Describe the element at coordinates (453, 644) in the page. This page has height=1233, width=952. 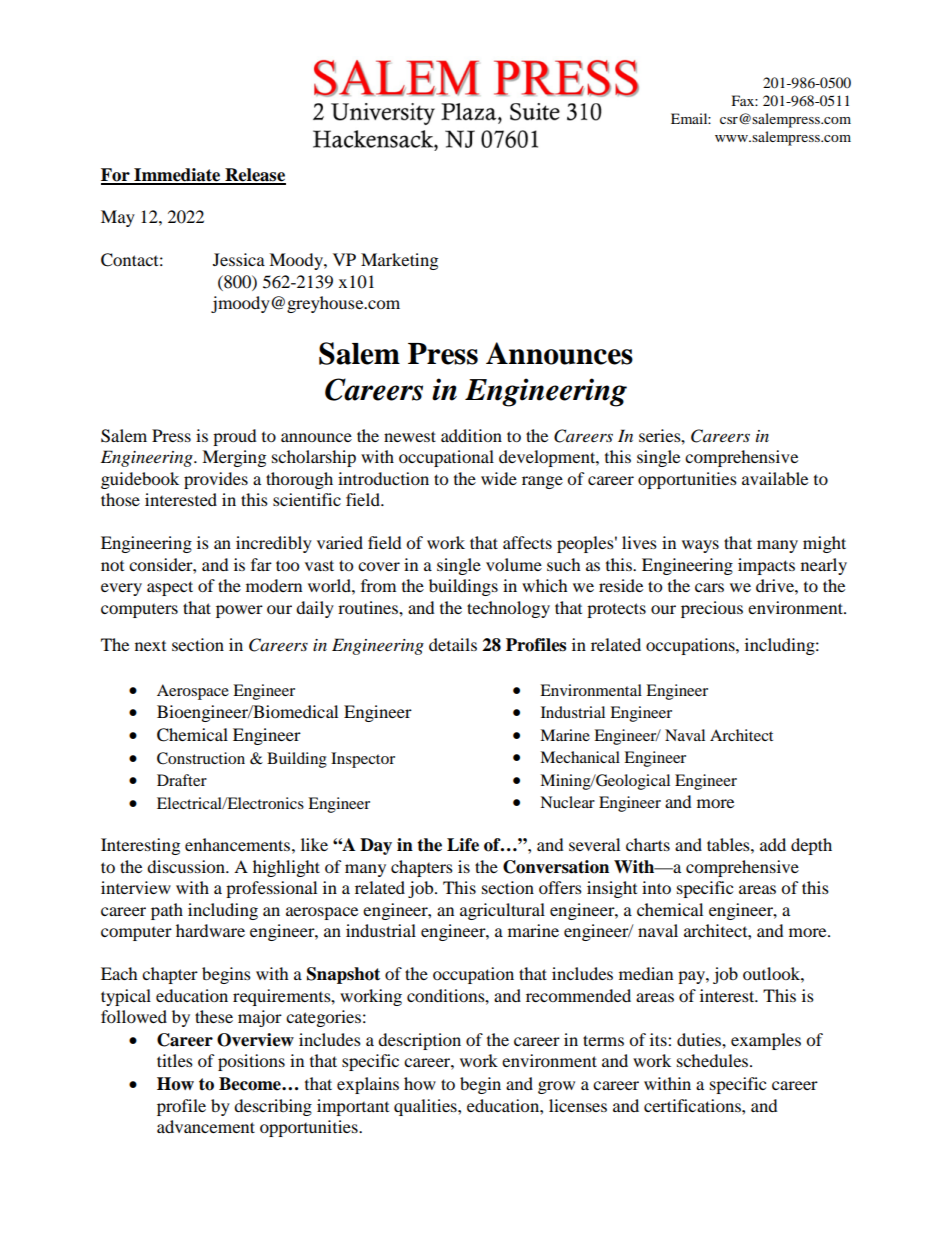
I see `details` at that location.
